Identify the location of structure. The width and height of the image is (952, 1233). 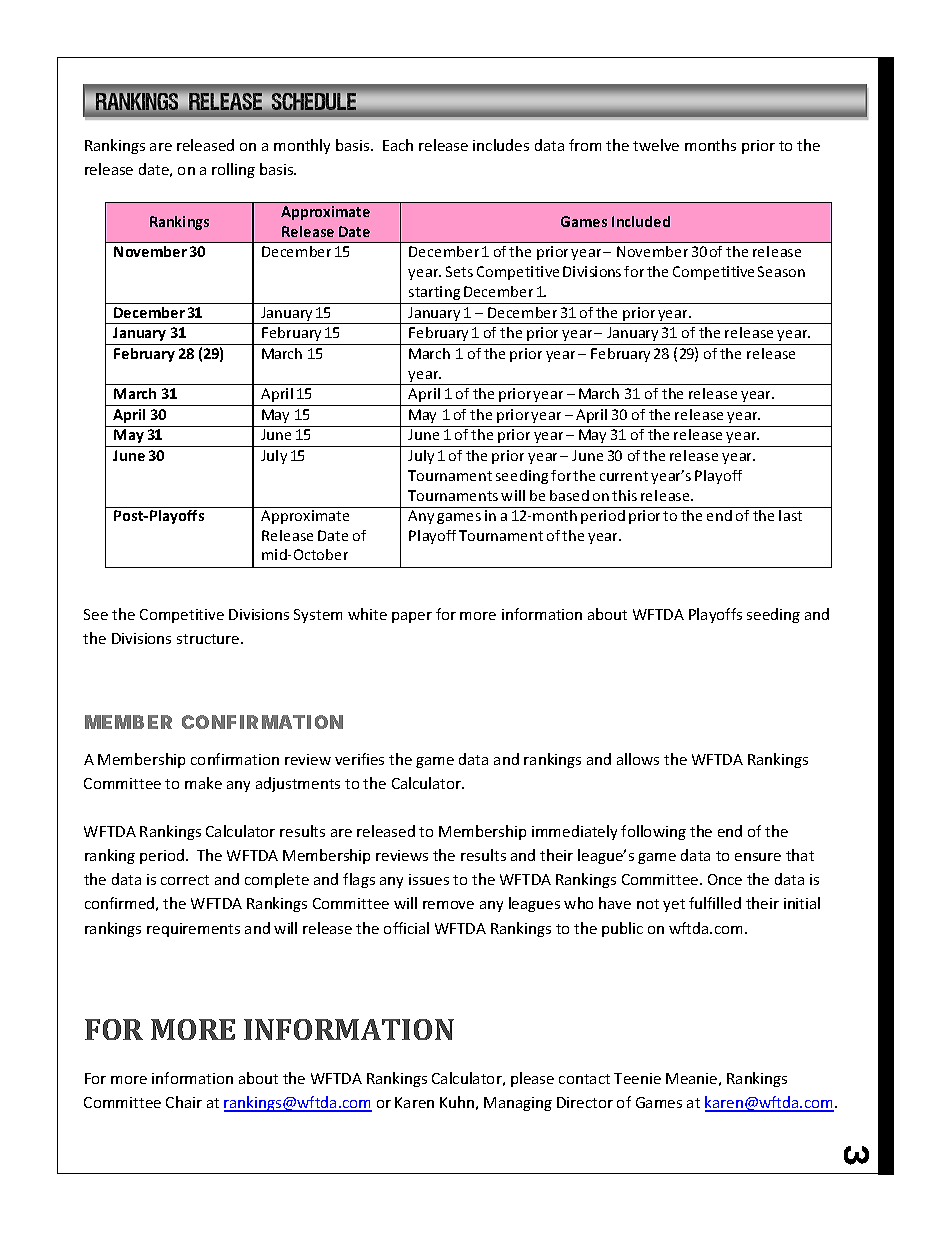
(209, 639).
